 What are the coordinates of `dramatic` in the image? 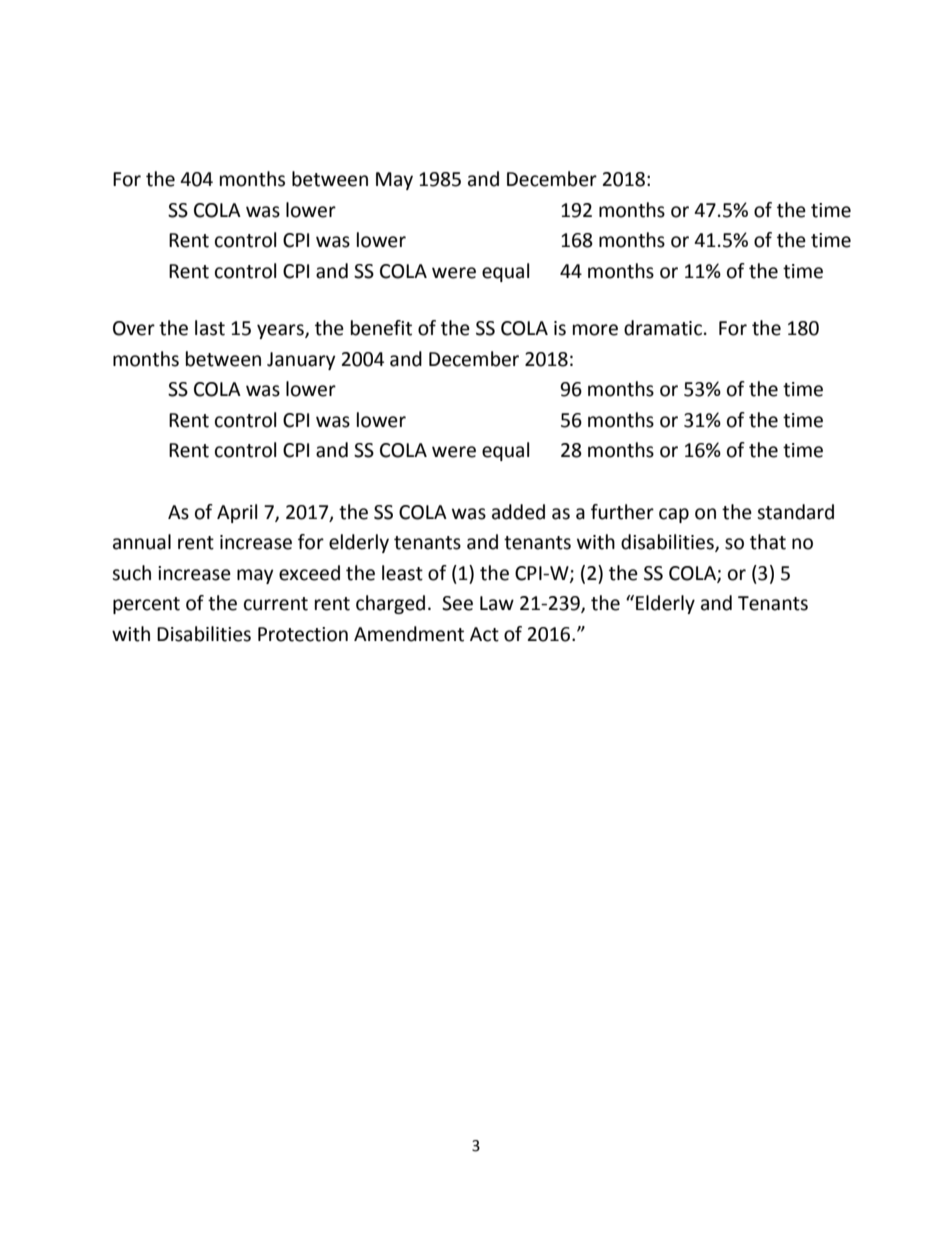 It's located at (663, 328).
